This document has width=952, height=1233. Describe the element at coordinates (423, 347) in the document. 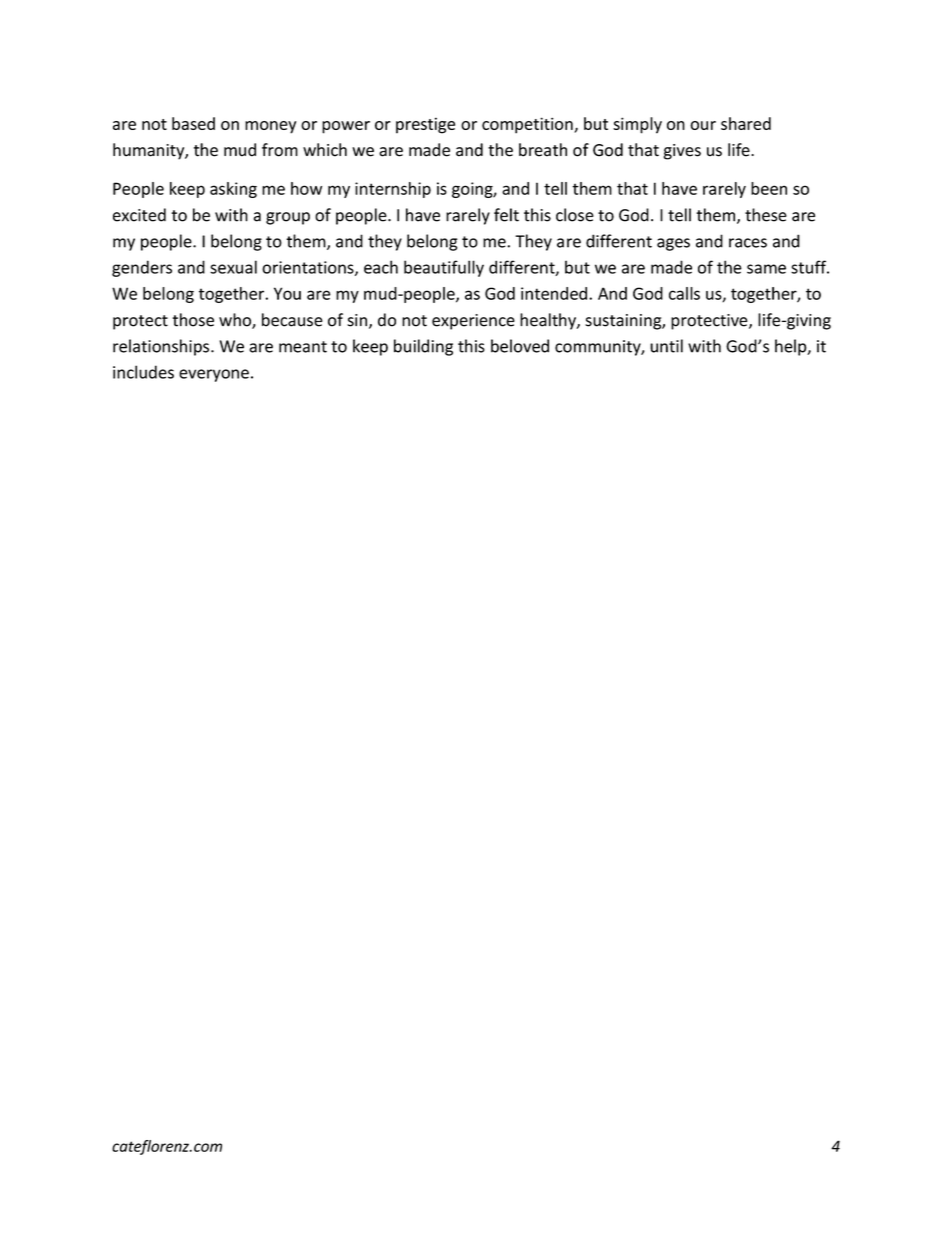

I see `building` at that location.
